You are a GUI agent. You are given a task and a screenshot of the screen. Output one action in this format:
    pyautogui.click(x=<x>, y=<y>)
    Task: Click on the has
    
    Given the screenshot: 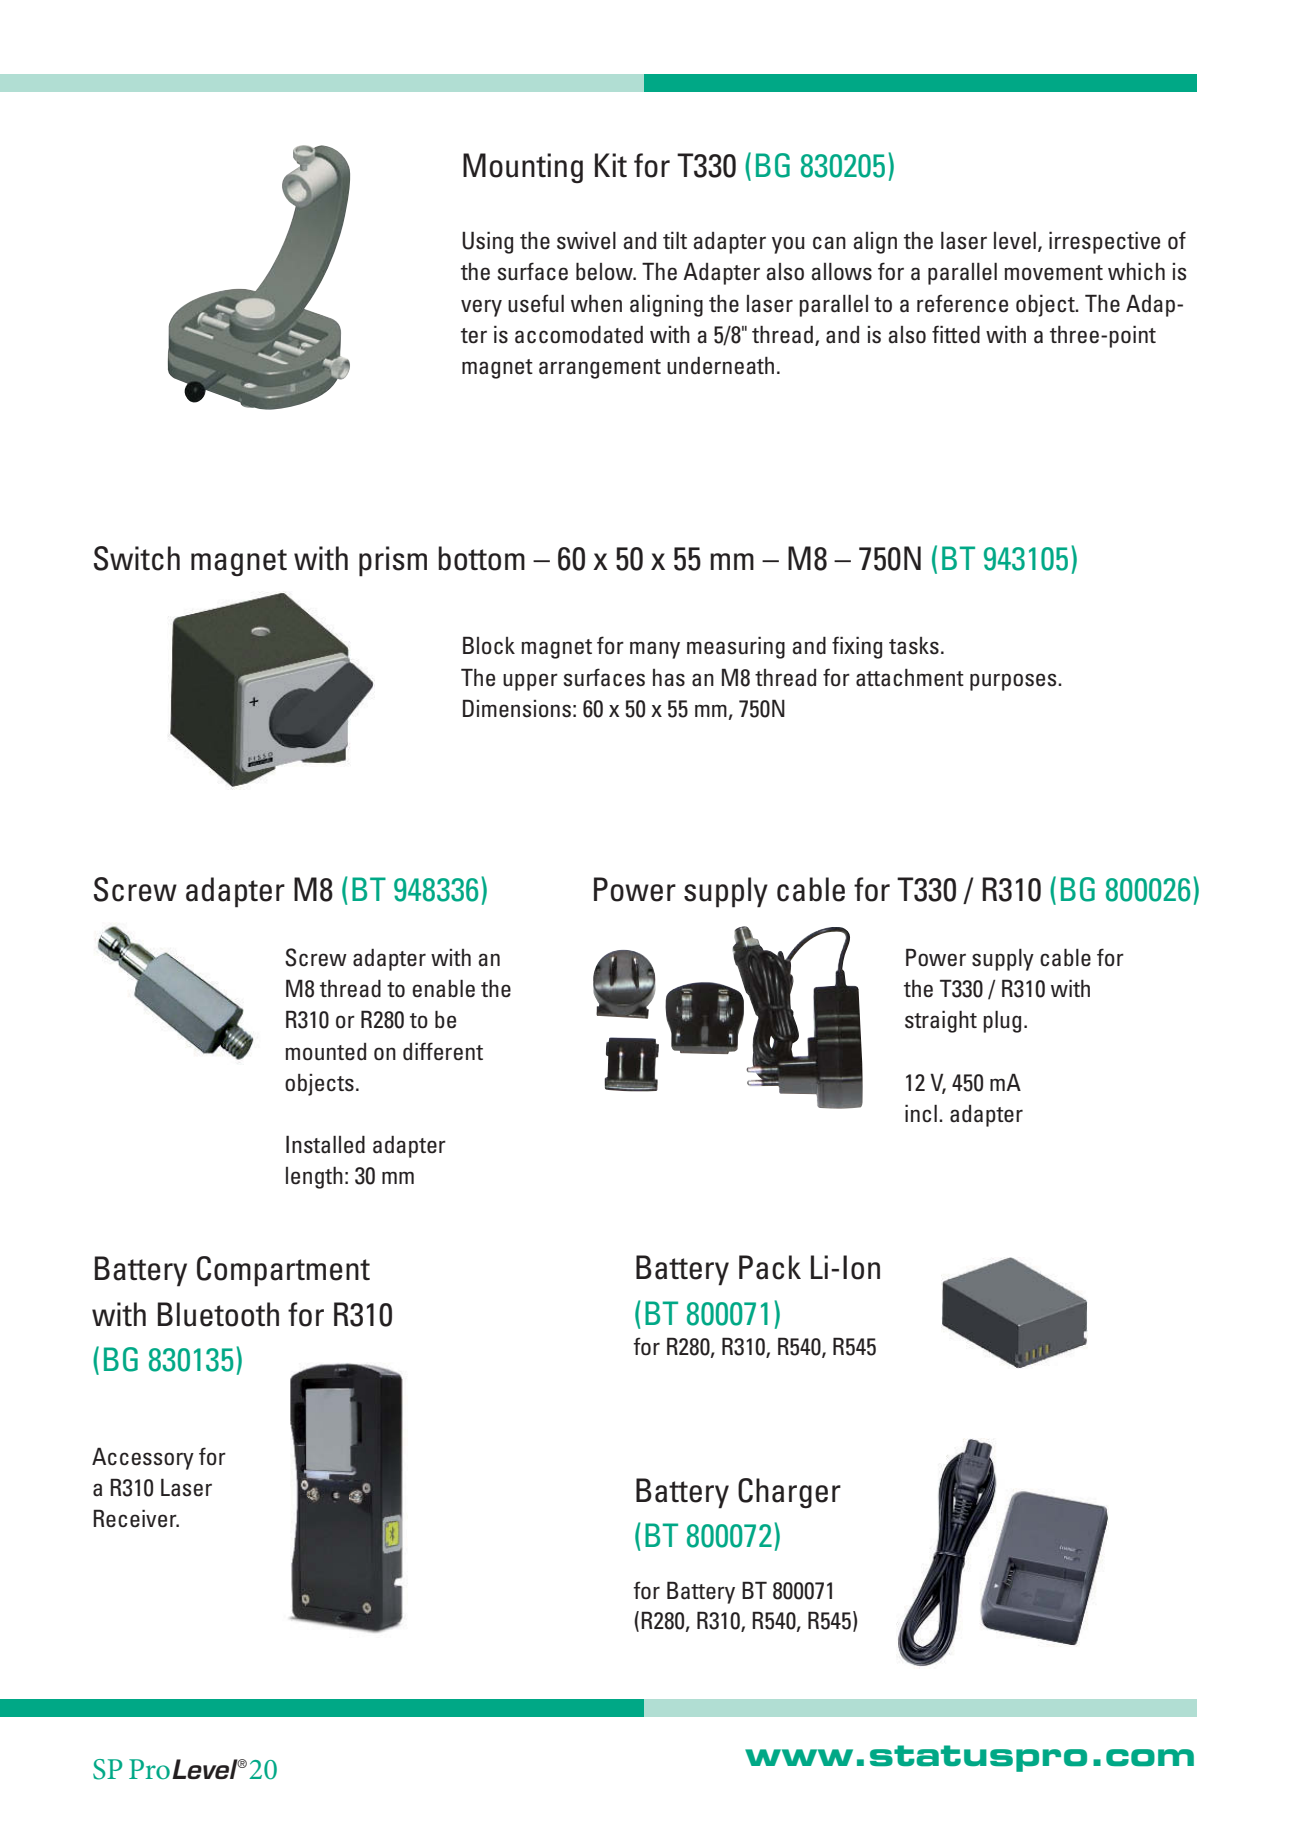 What is the action you would take?
    pyautogui.click(x=669, y=678)
